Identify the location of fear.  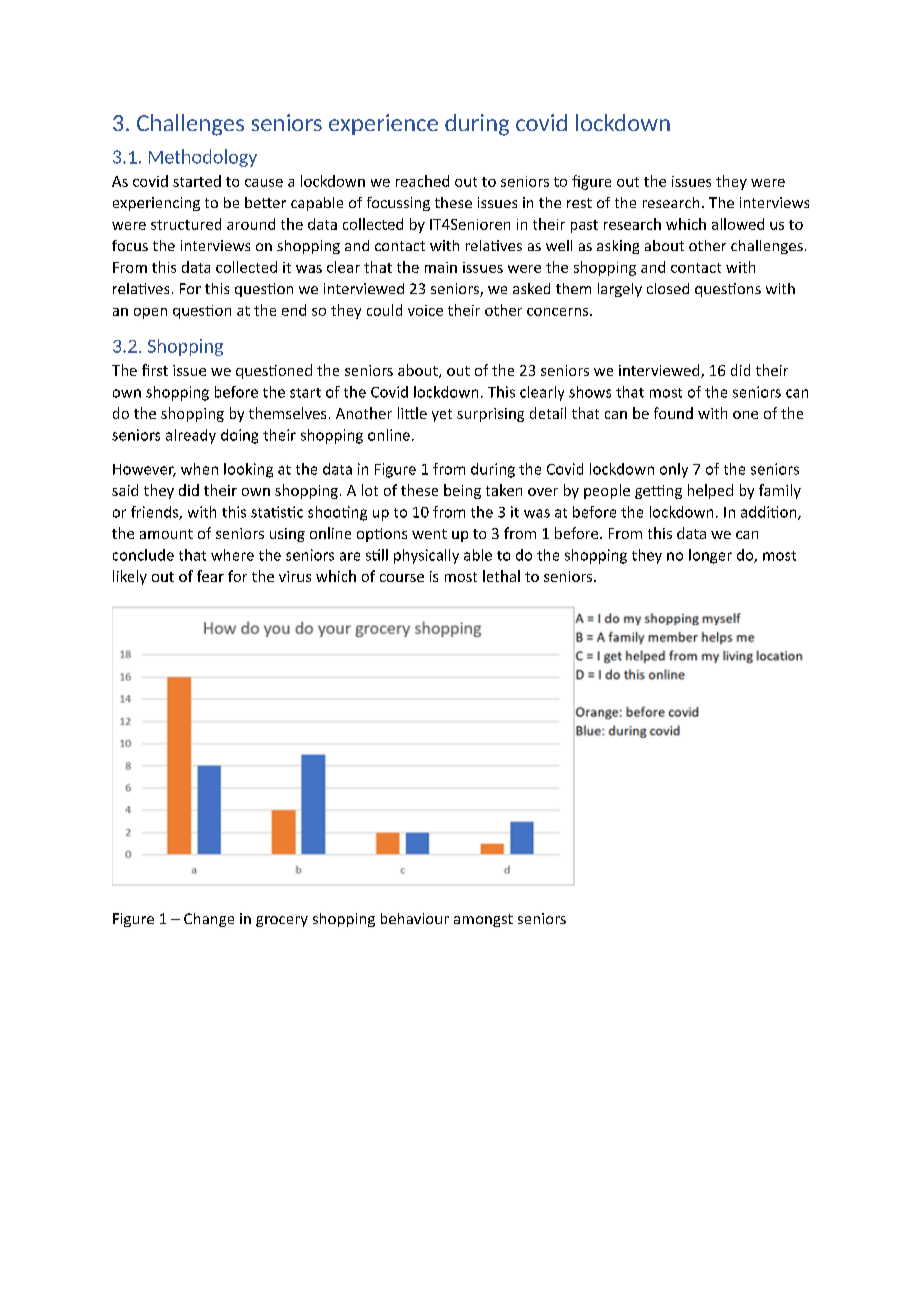
(210, 576).
